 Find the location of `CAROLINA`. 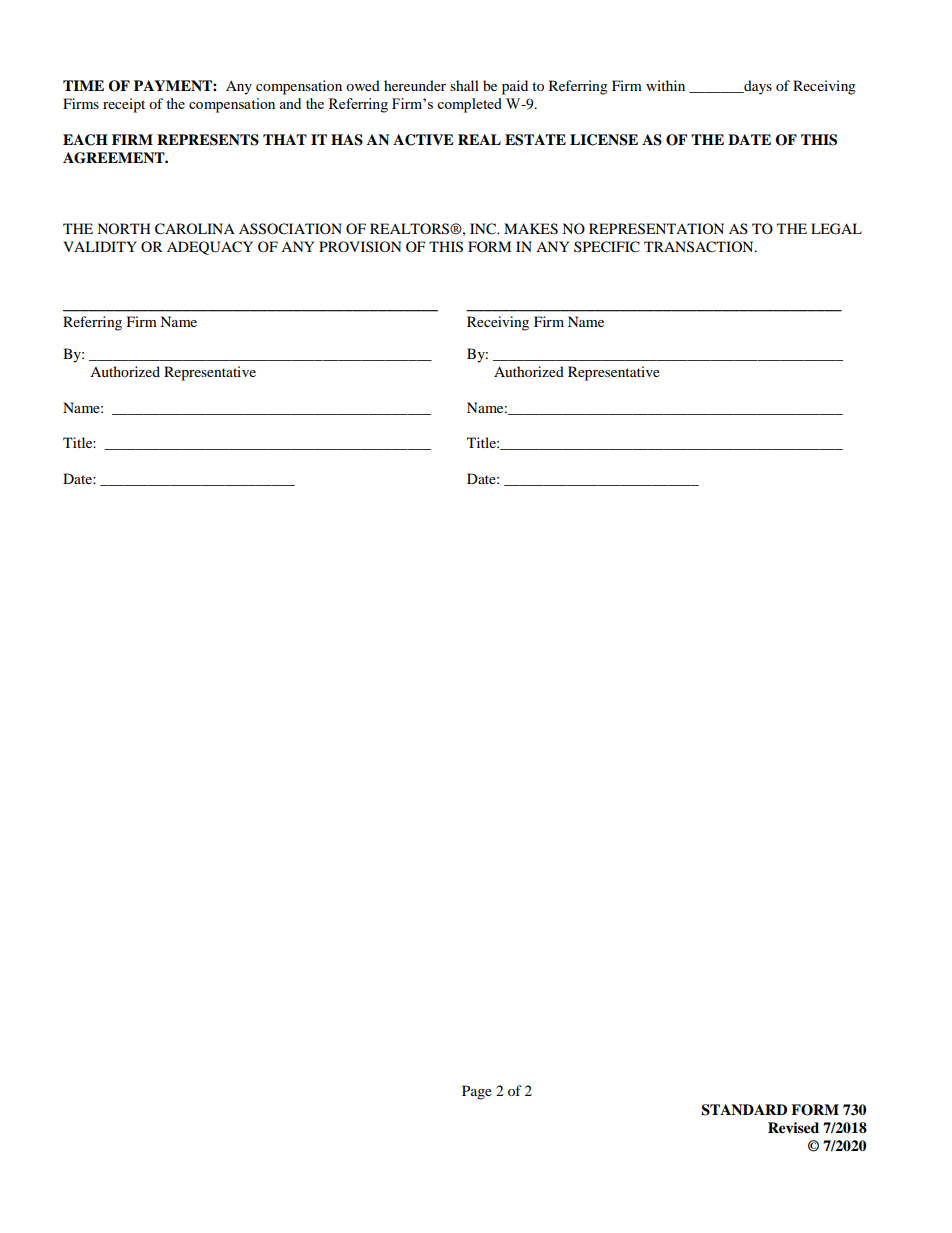

CAROLINA is located at coordinates (195, 229).
